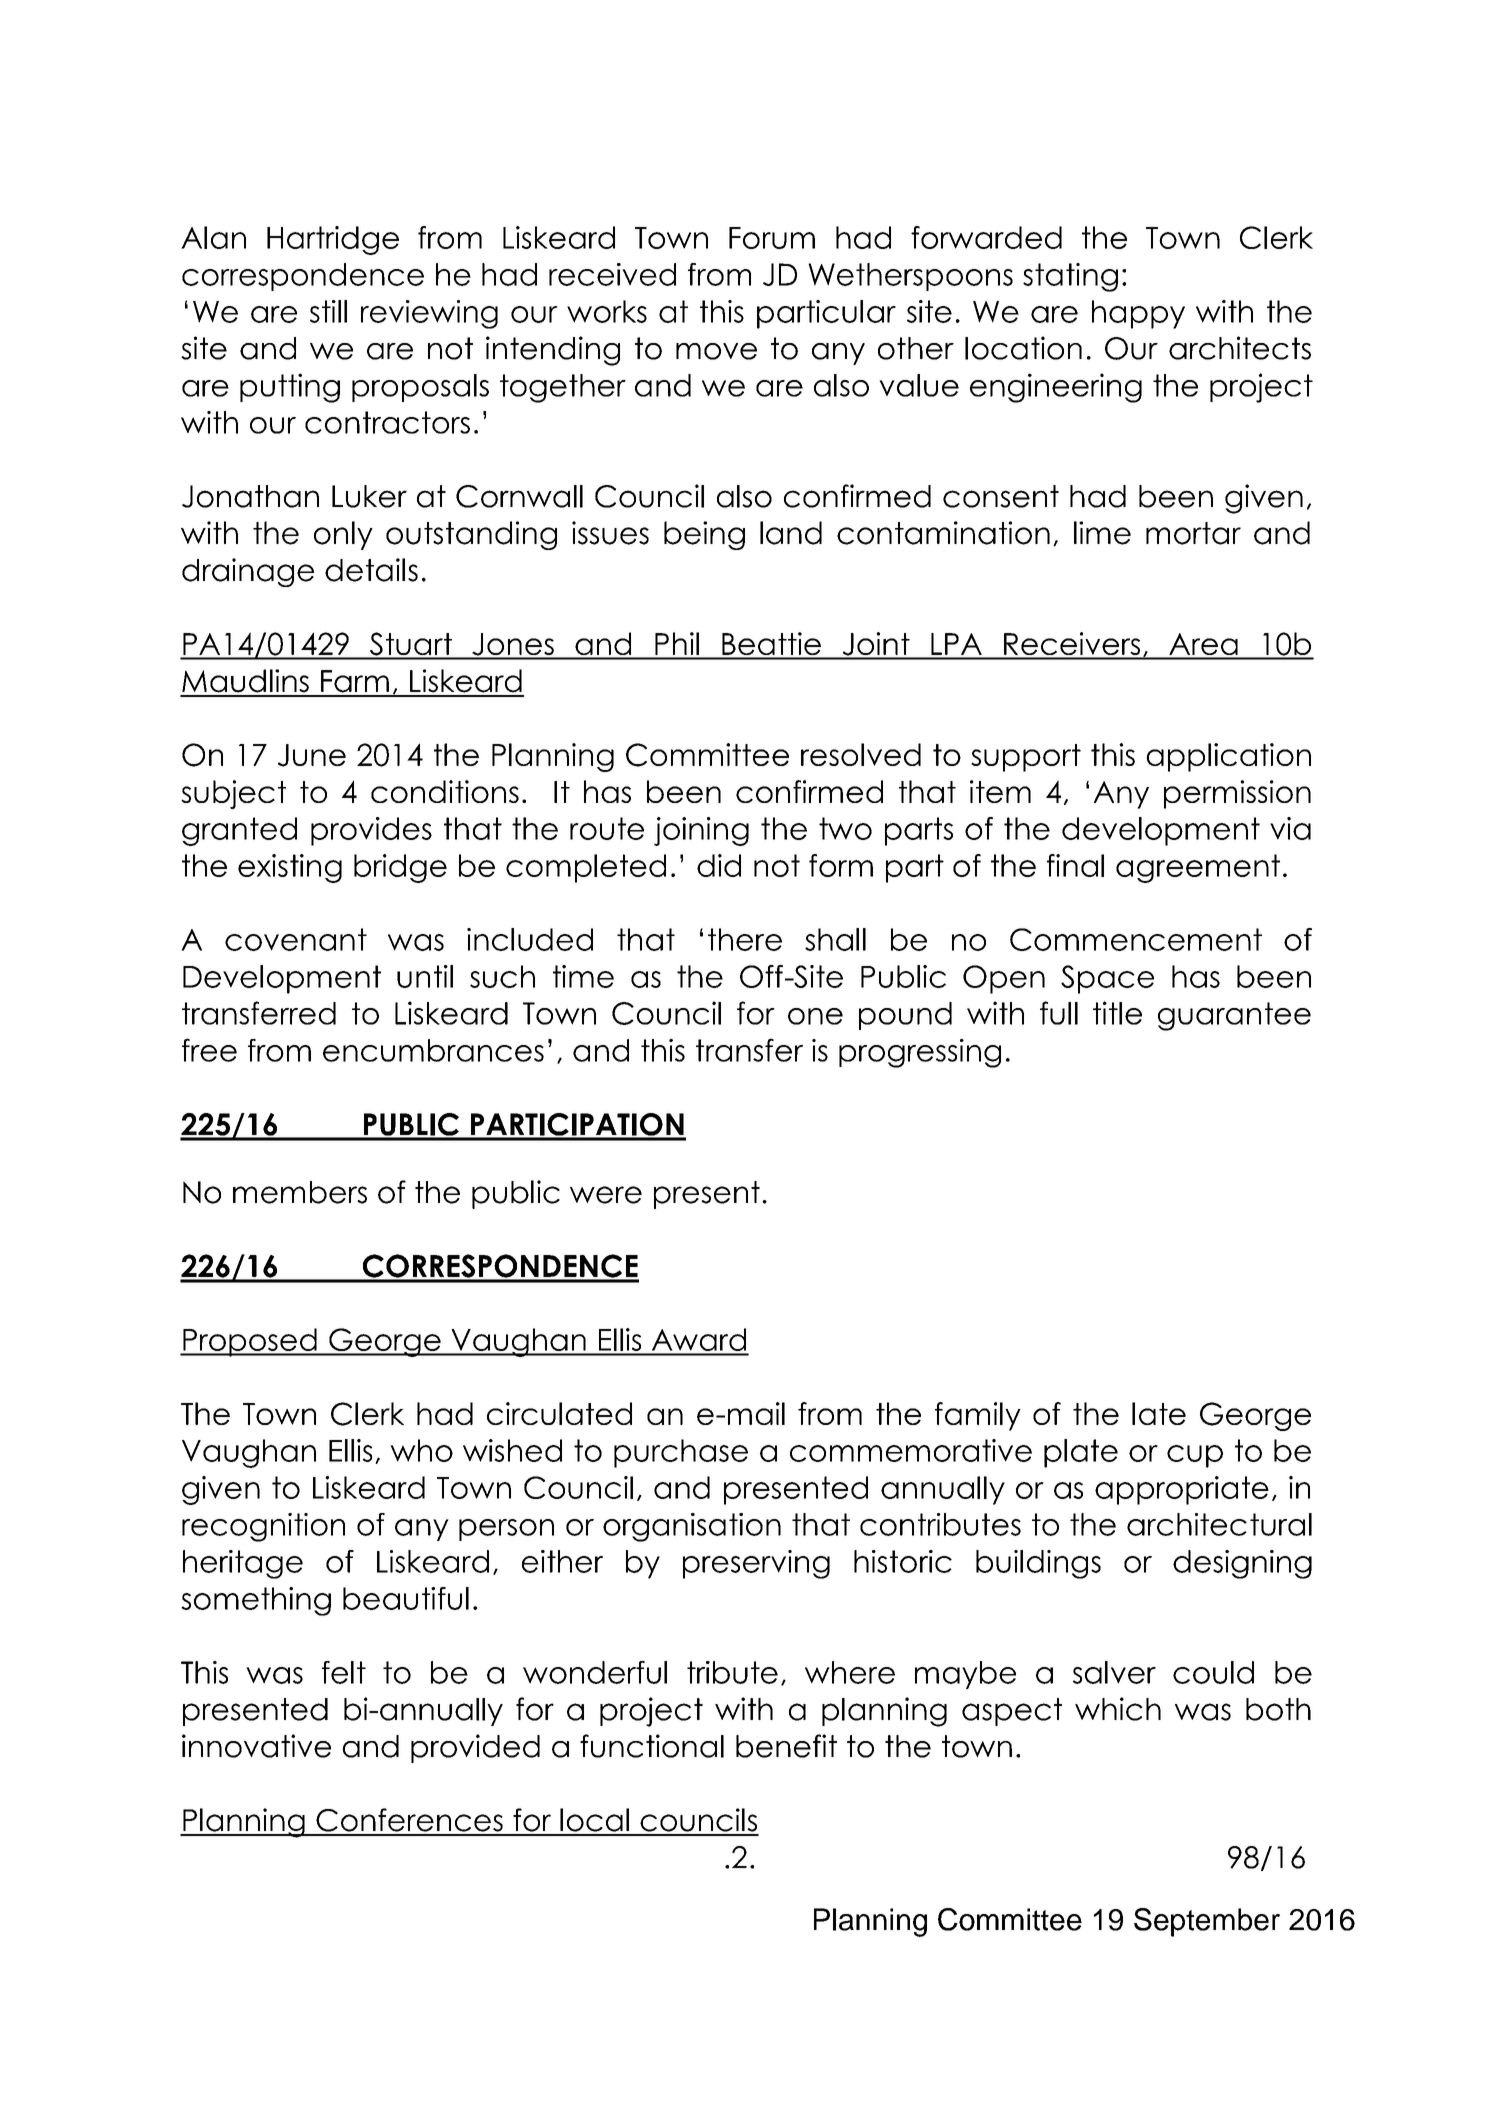  I want to click on innovative, so click(256, 1746).
